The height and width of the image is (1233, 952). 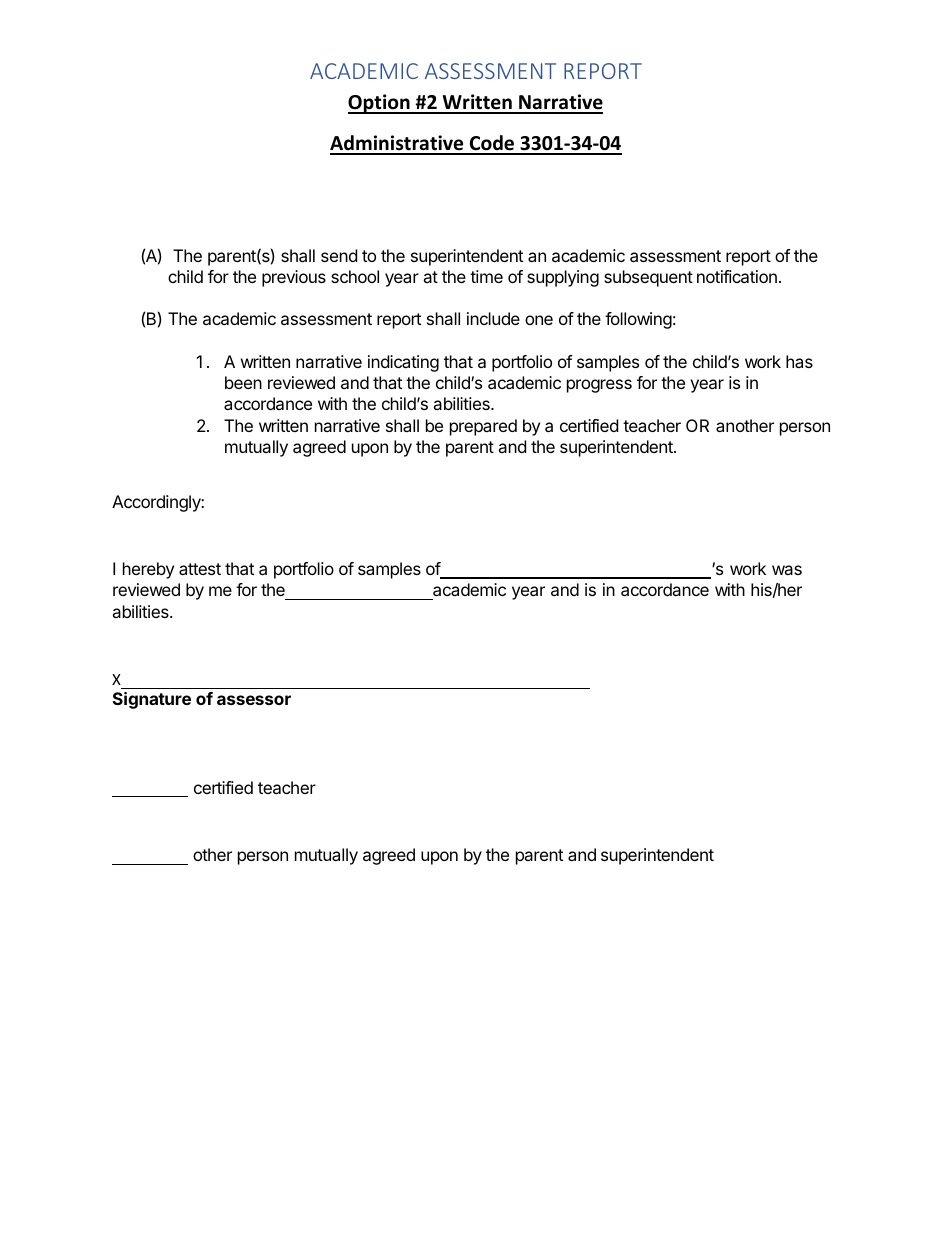 I want to click on notification, so click(x=737, y=276).
